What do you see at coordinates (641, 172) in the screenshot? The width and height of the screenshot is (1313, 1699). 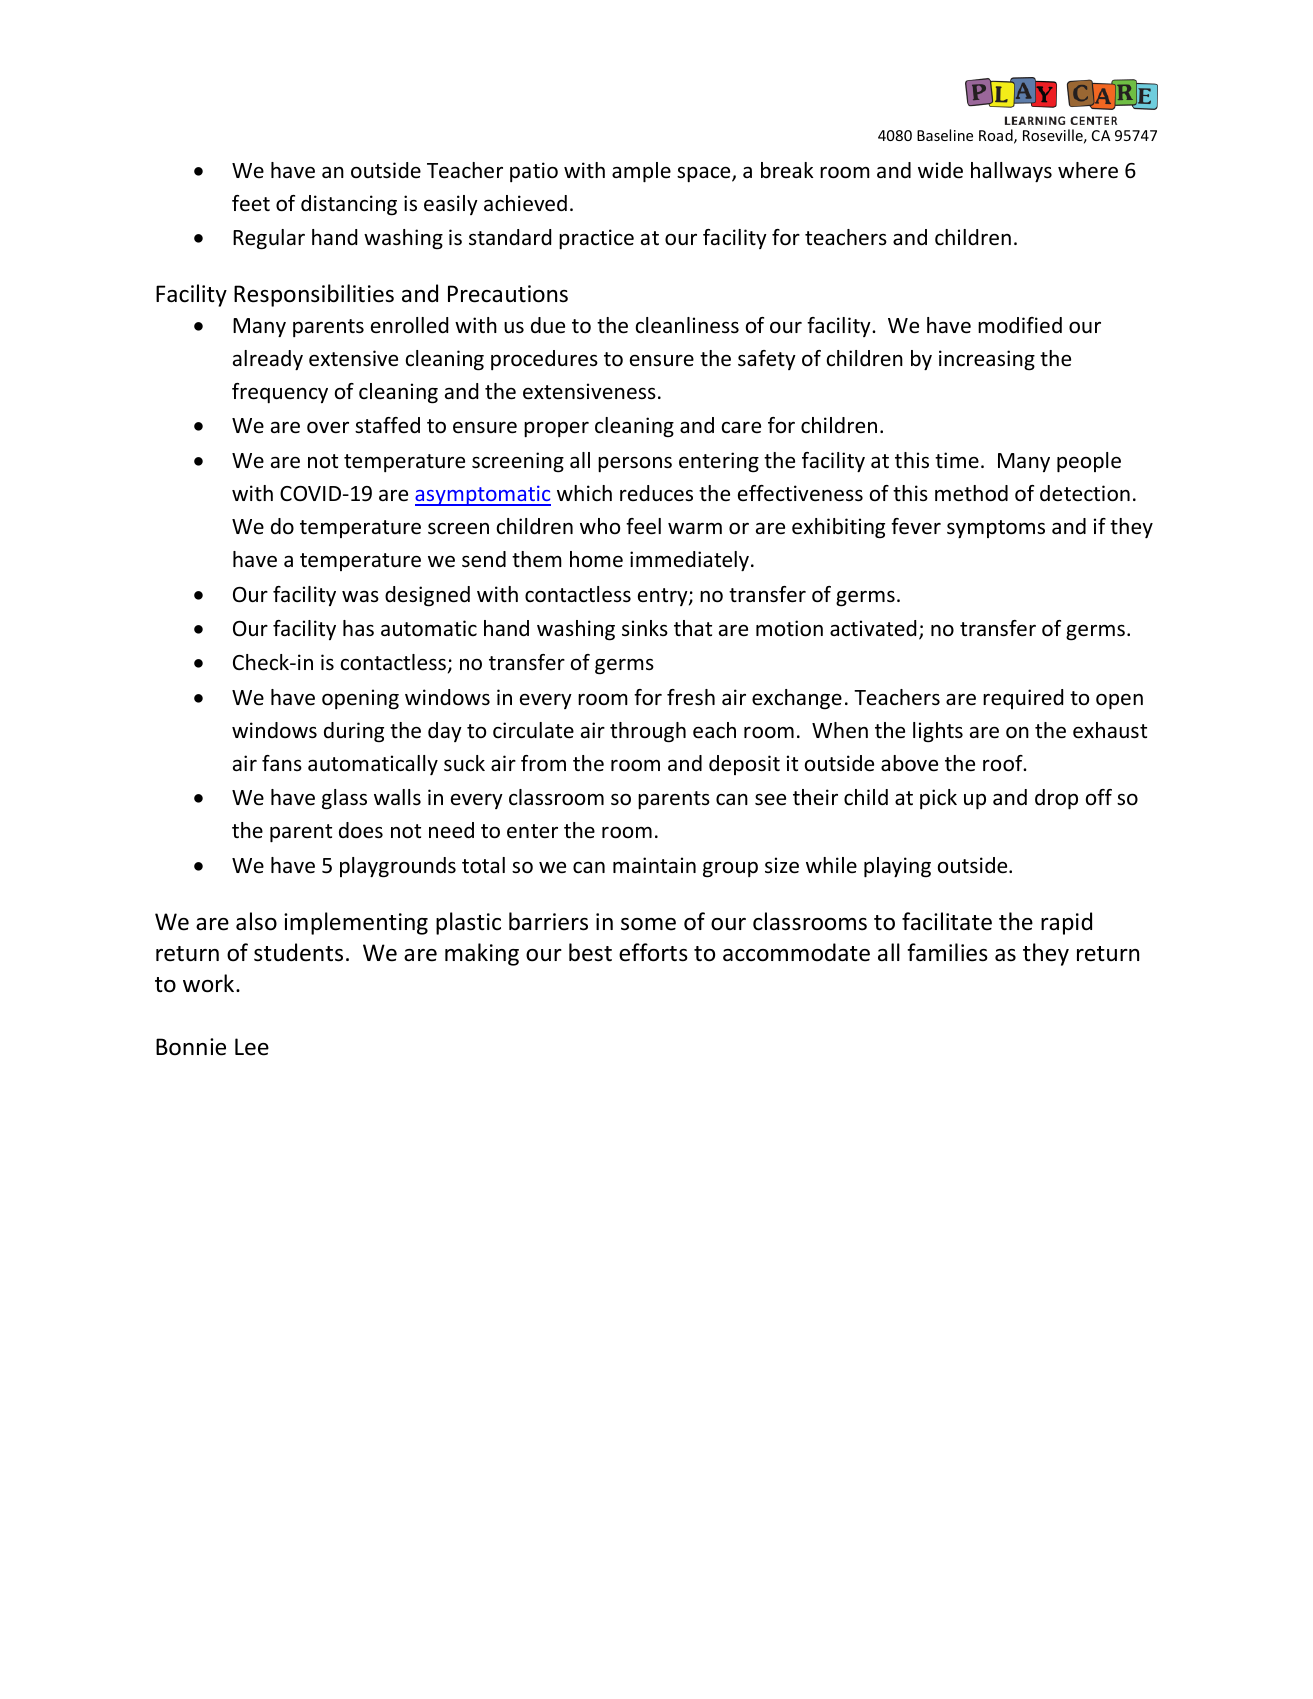 I see `ample` at bounding box center [641, 172].
